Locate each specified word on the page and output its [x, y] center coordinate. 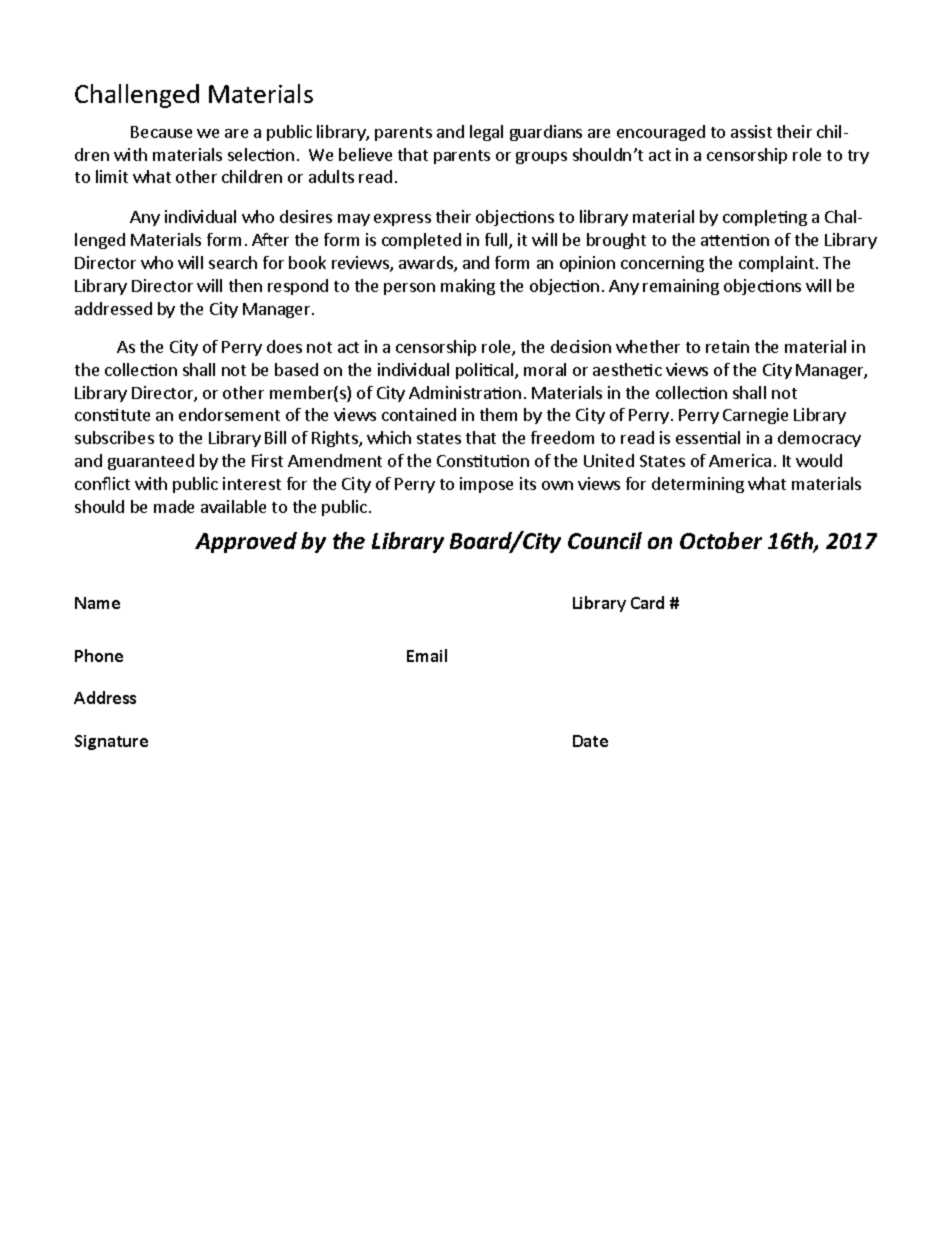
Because [161, 132]
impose [486, 485]
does [284, 346]
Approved [246, 542]
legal [486, 133]
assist [751, 131]
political [486, 371]
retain [727, 346]
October [721, 540]
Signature [111, 742]
